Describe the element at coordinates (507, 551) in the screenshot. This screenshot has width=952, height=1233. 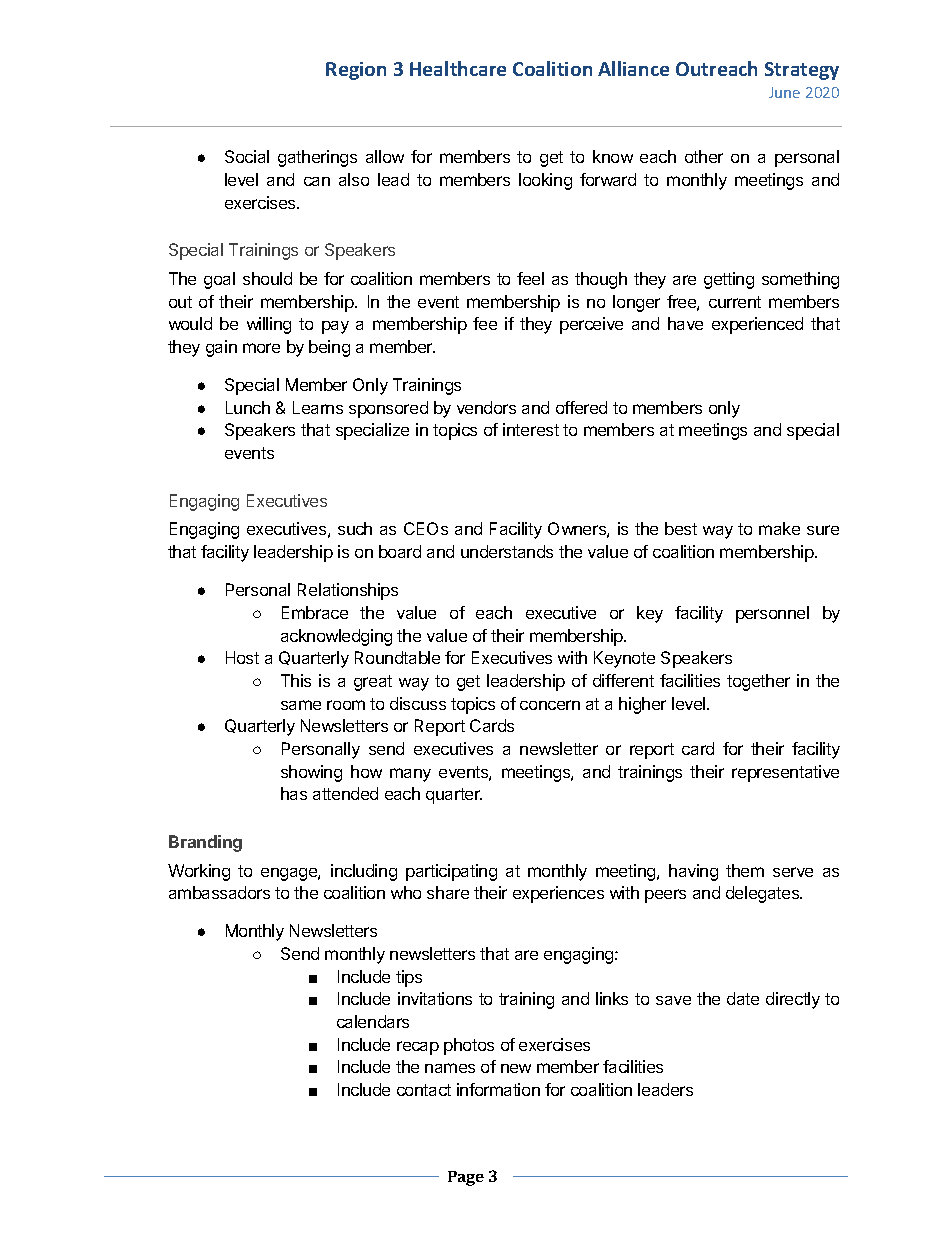
I see `understands` at that location.
